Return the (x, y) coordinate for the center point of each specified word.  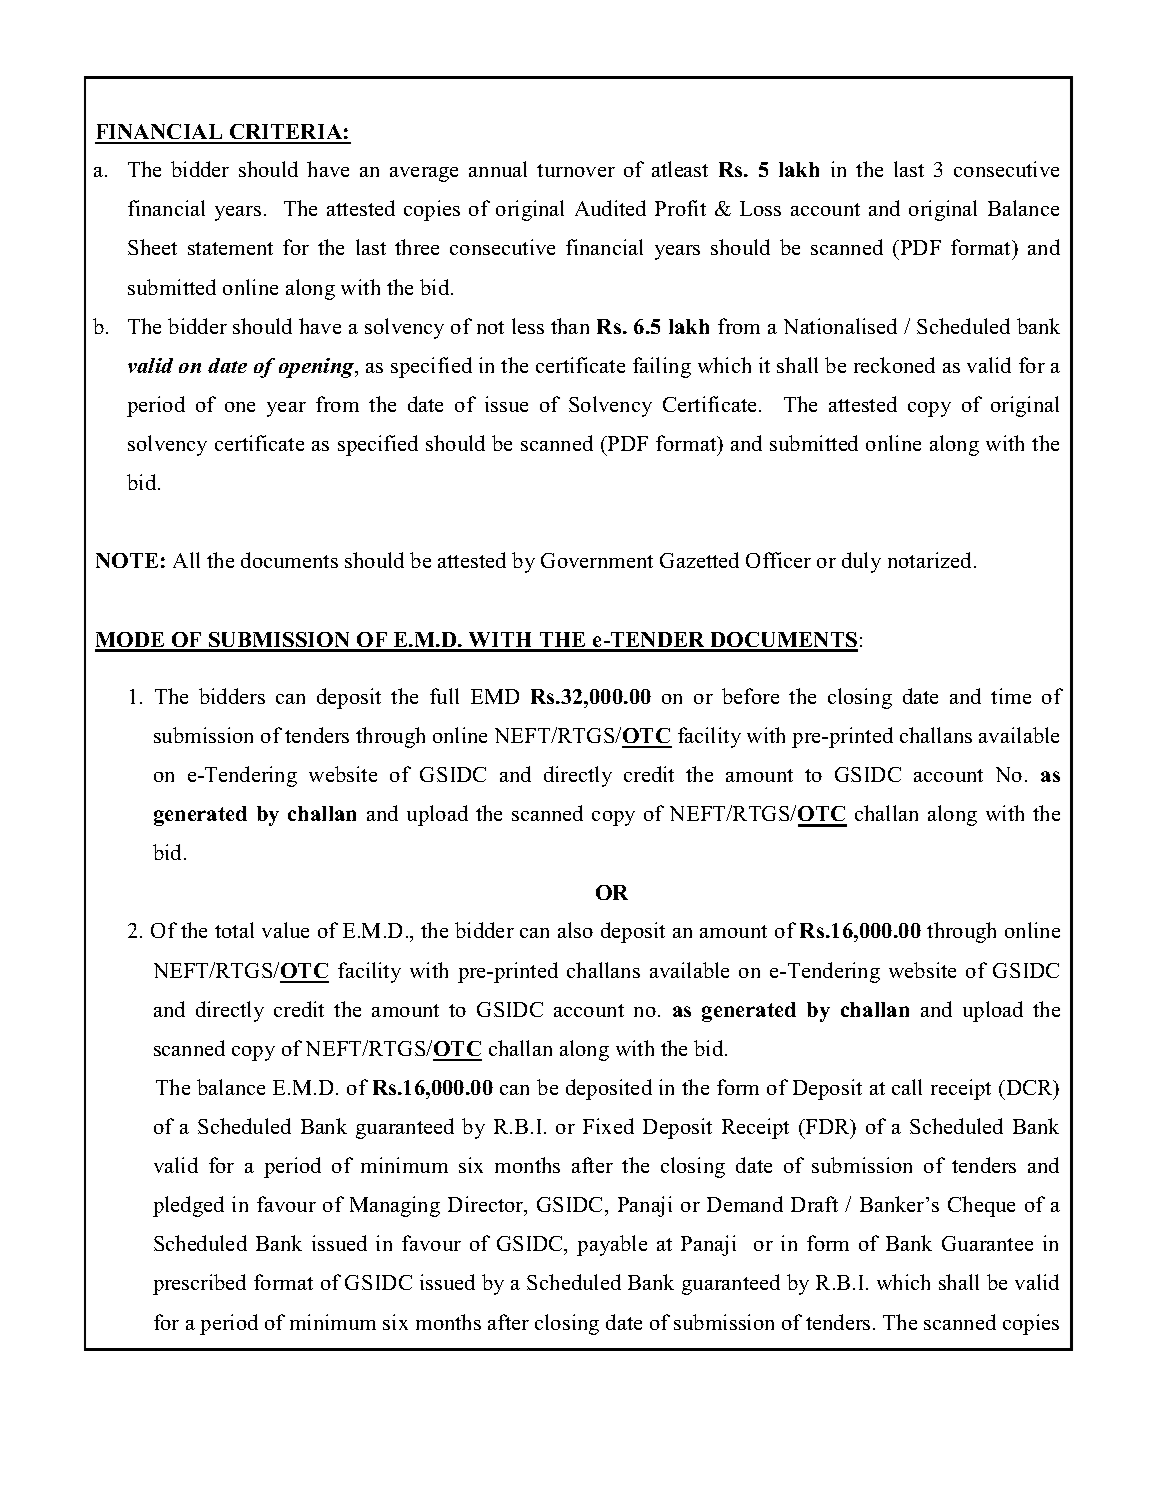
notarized (931, 560)
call (907, 1087)
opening (318, 368)
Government (597, 560)
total (234, 930)
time (1011, 696)
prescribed (199, 1284)
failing (662, 367)
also (575, 930)
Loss (760, 208)
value (285, 930)
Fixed (608, 1126)
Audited (610, 208)
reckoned (894, 365)
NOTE (127, 560)
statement (230, 248)
